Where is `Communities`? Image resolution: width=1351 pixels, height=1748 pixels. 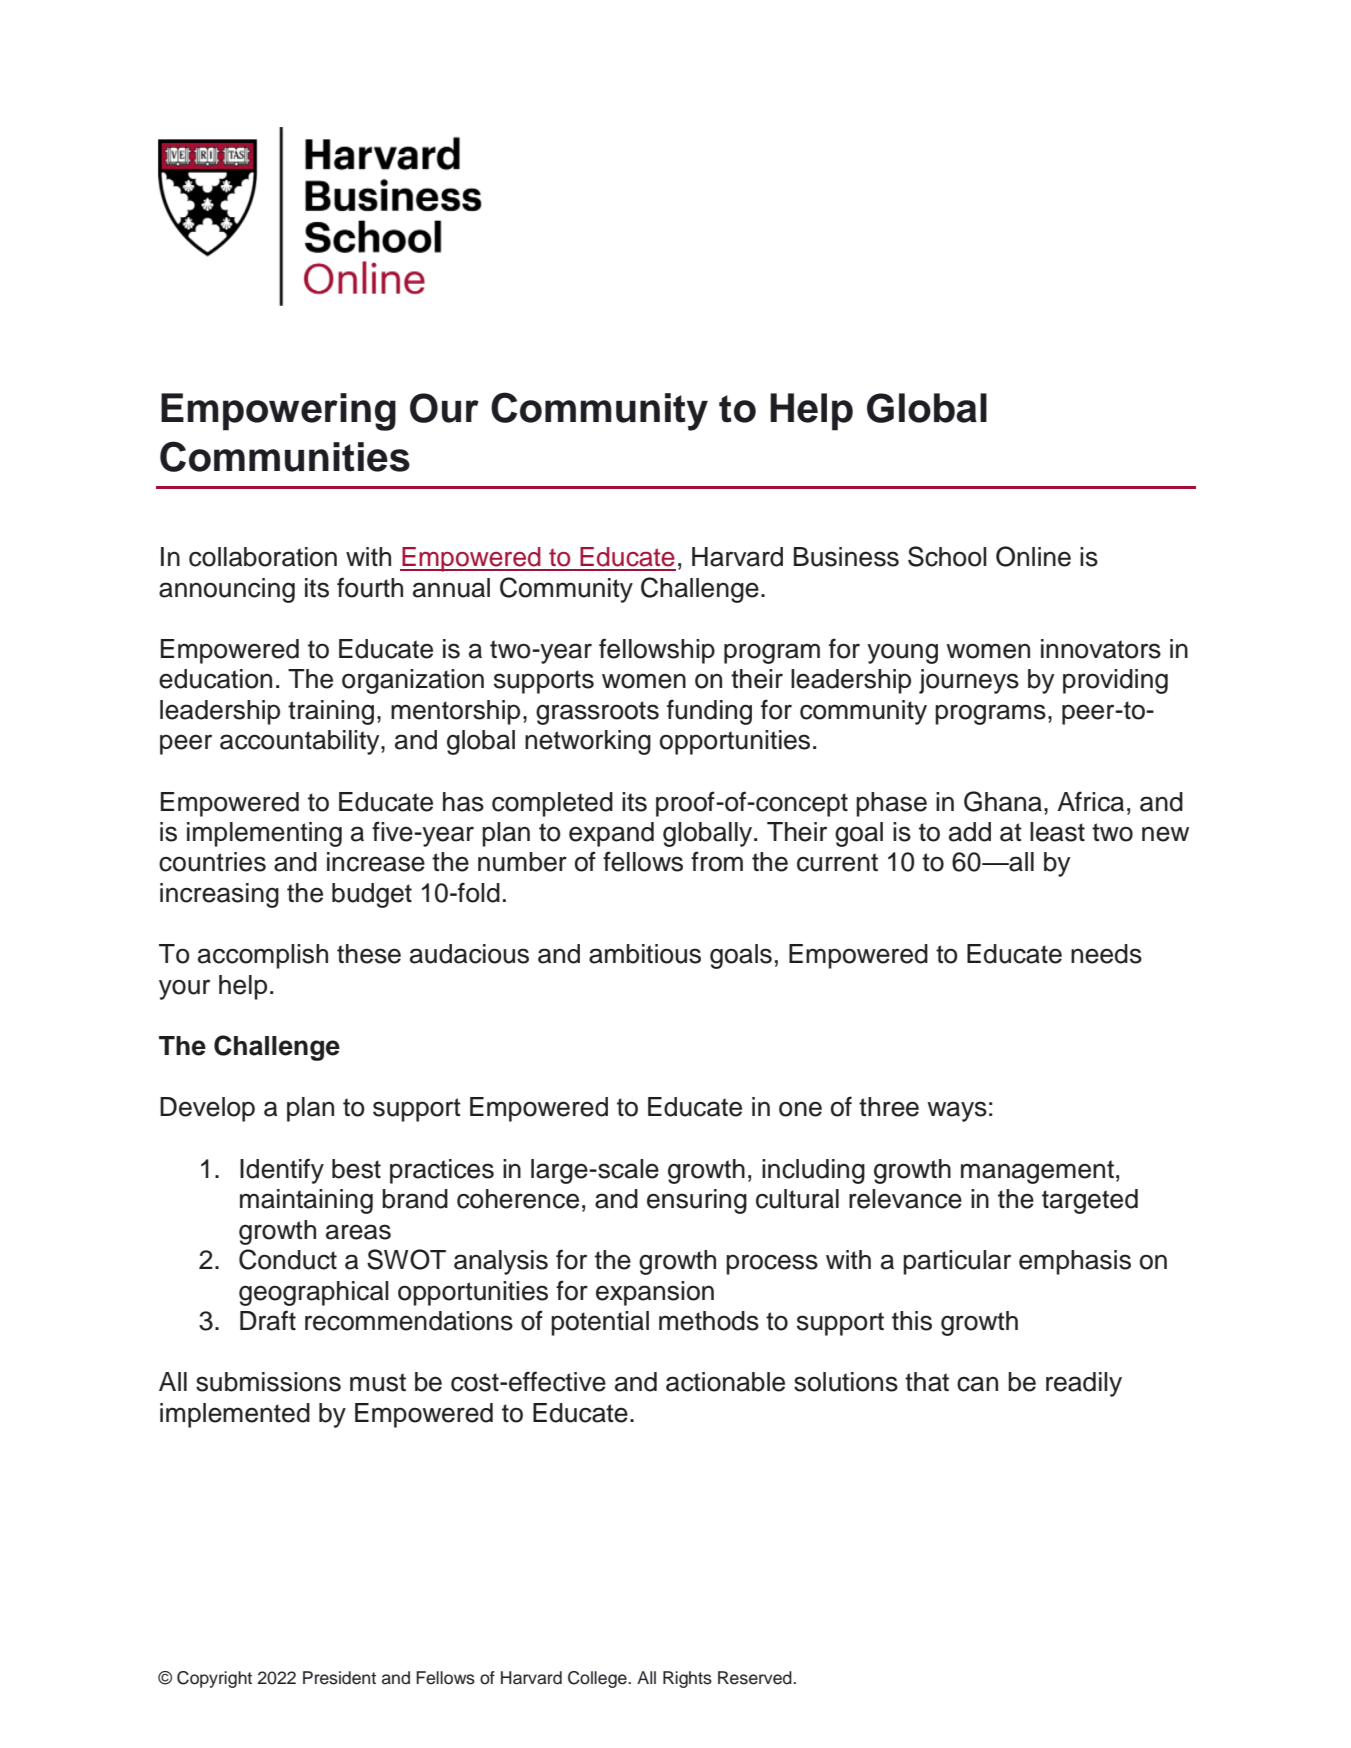
Communities is located at coordinates (285, 456).
